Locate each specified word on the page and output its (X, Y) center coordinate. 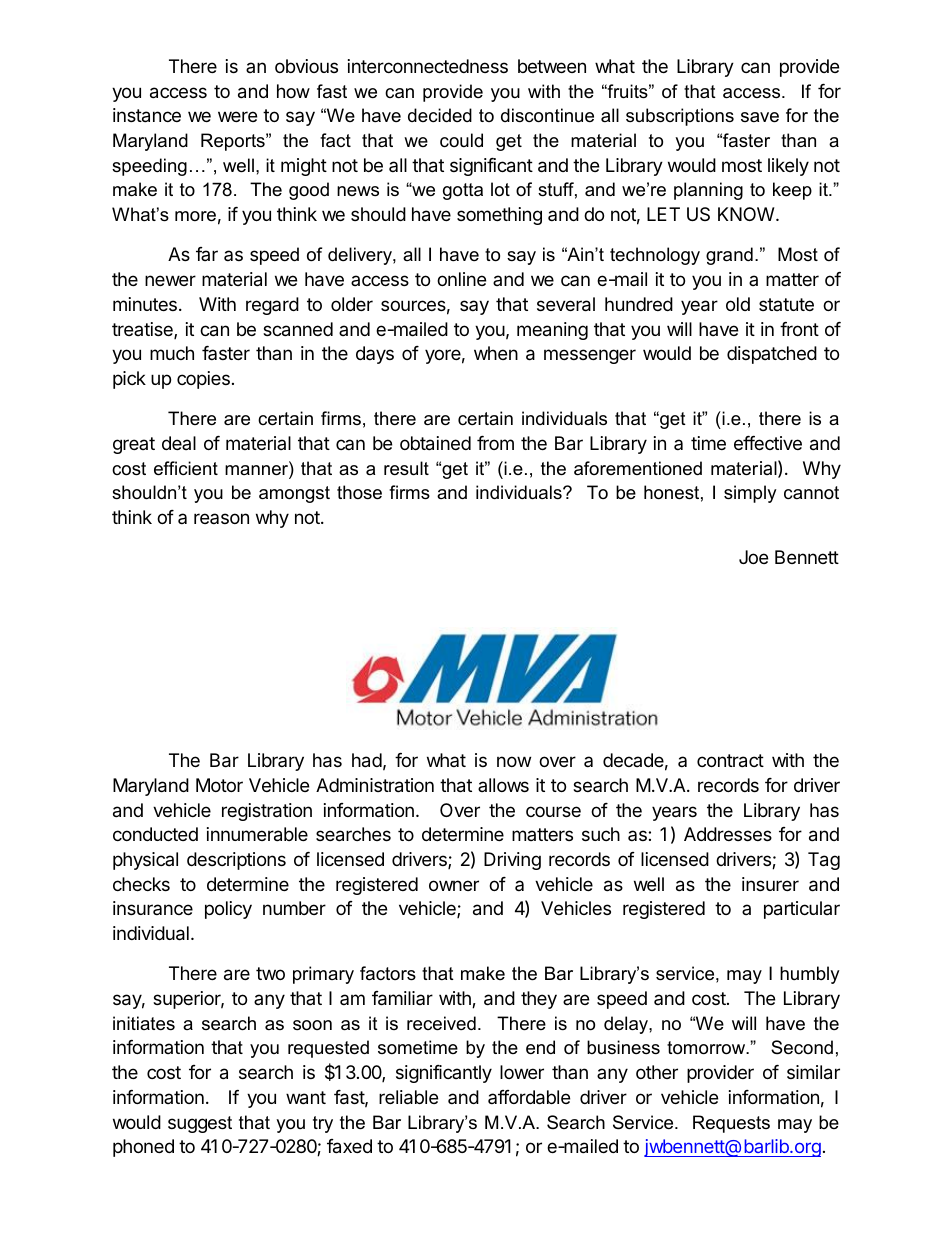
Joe (753, 557)
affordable (529, 1097)
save (760, 117)
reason (221, 518)
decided (440, 115)
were (237, 116)
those (359, 492)
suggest (200, 1124)
